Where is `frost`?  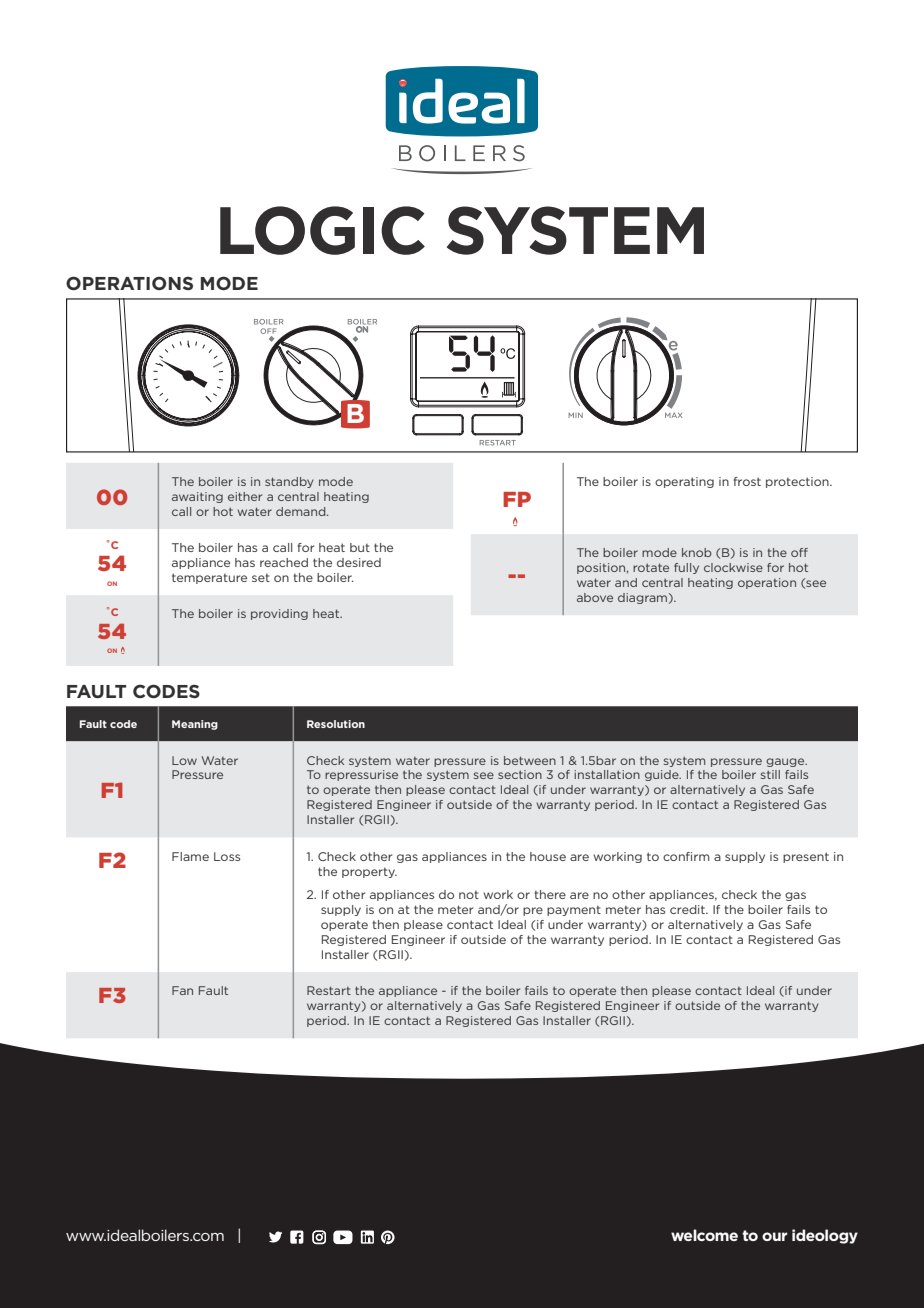
frost is located at coordinates (747, 481).
